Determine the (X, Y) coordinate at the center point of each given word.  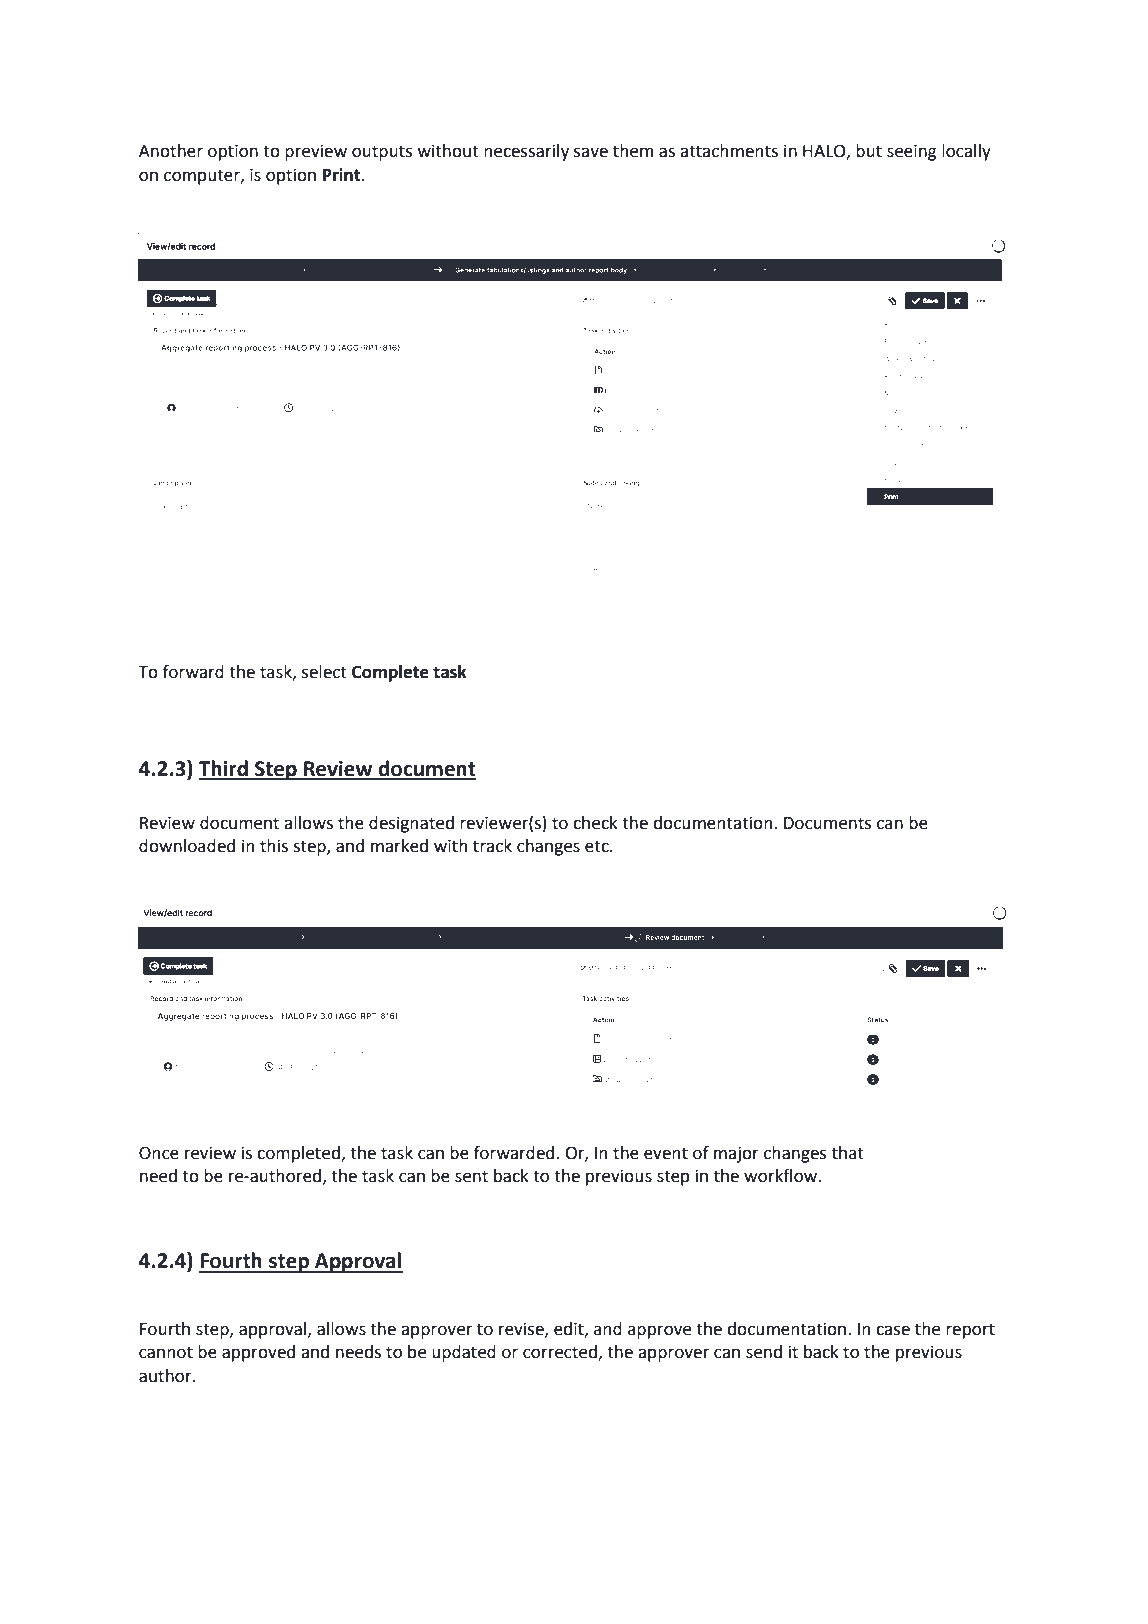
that (848, 1153)
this (274, 846)
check (595, 823)
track (492, 846)
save (591, 152)
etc (598, 846)
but (869, 151)
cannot (166, 1352)
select (324, 672)
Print (343, 175)
